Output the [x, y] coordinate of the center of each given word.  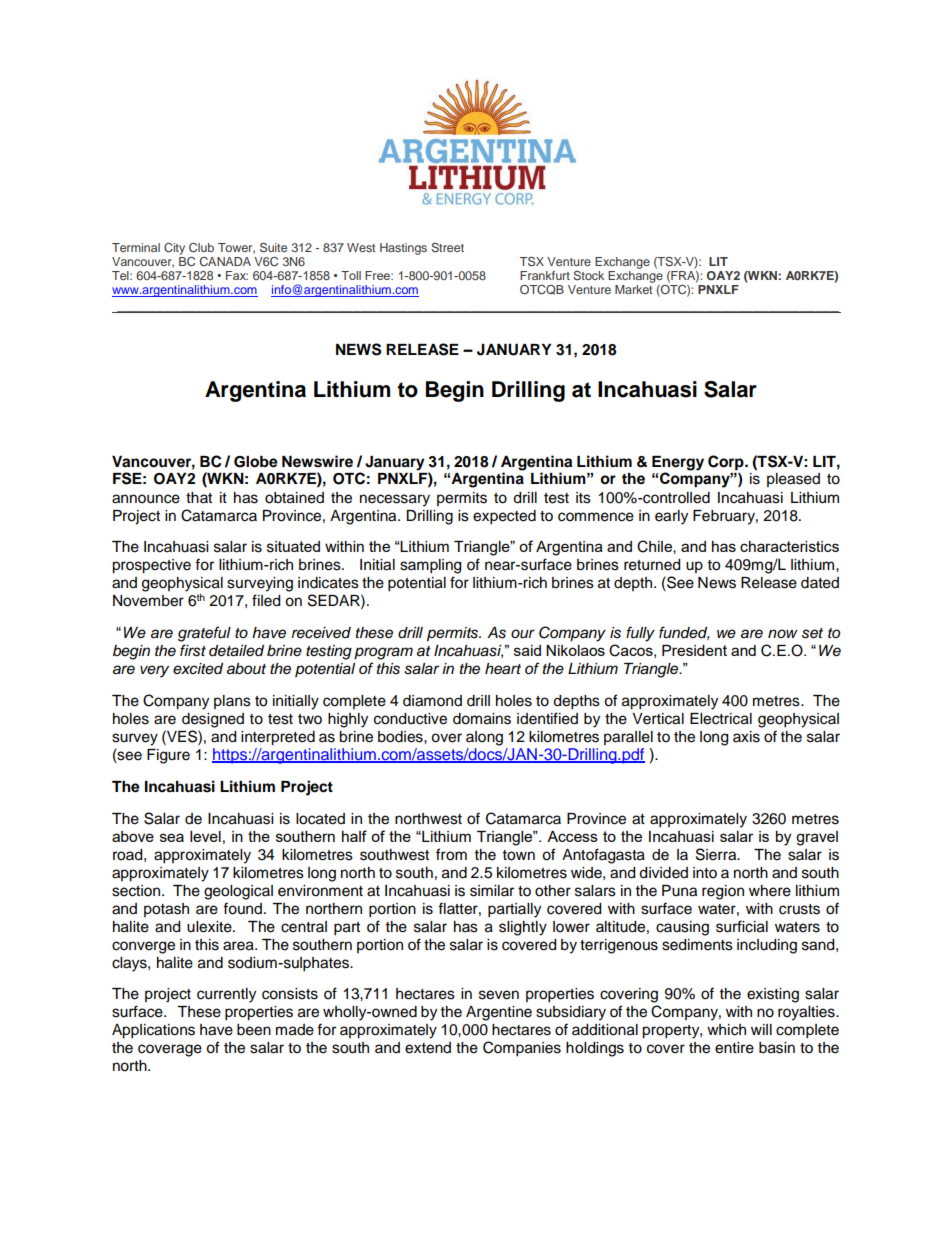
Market [633, 289]
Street [447, 247]
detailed [236, 651]
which [726, 1030]
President [694, 650]
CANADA [225, 261]
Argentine [499, 1013]
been [254, 1030]
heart [503, 669]
